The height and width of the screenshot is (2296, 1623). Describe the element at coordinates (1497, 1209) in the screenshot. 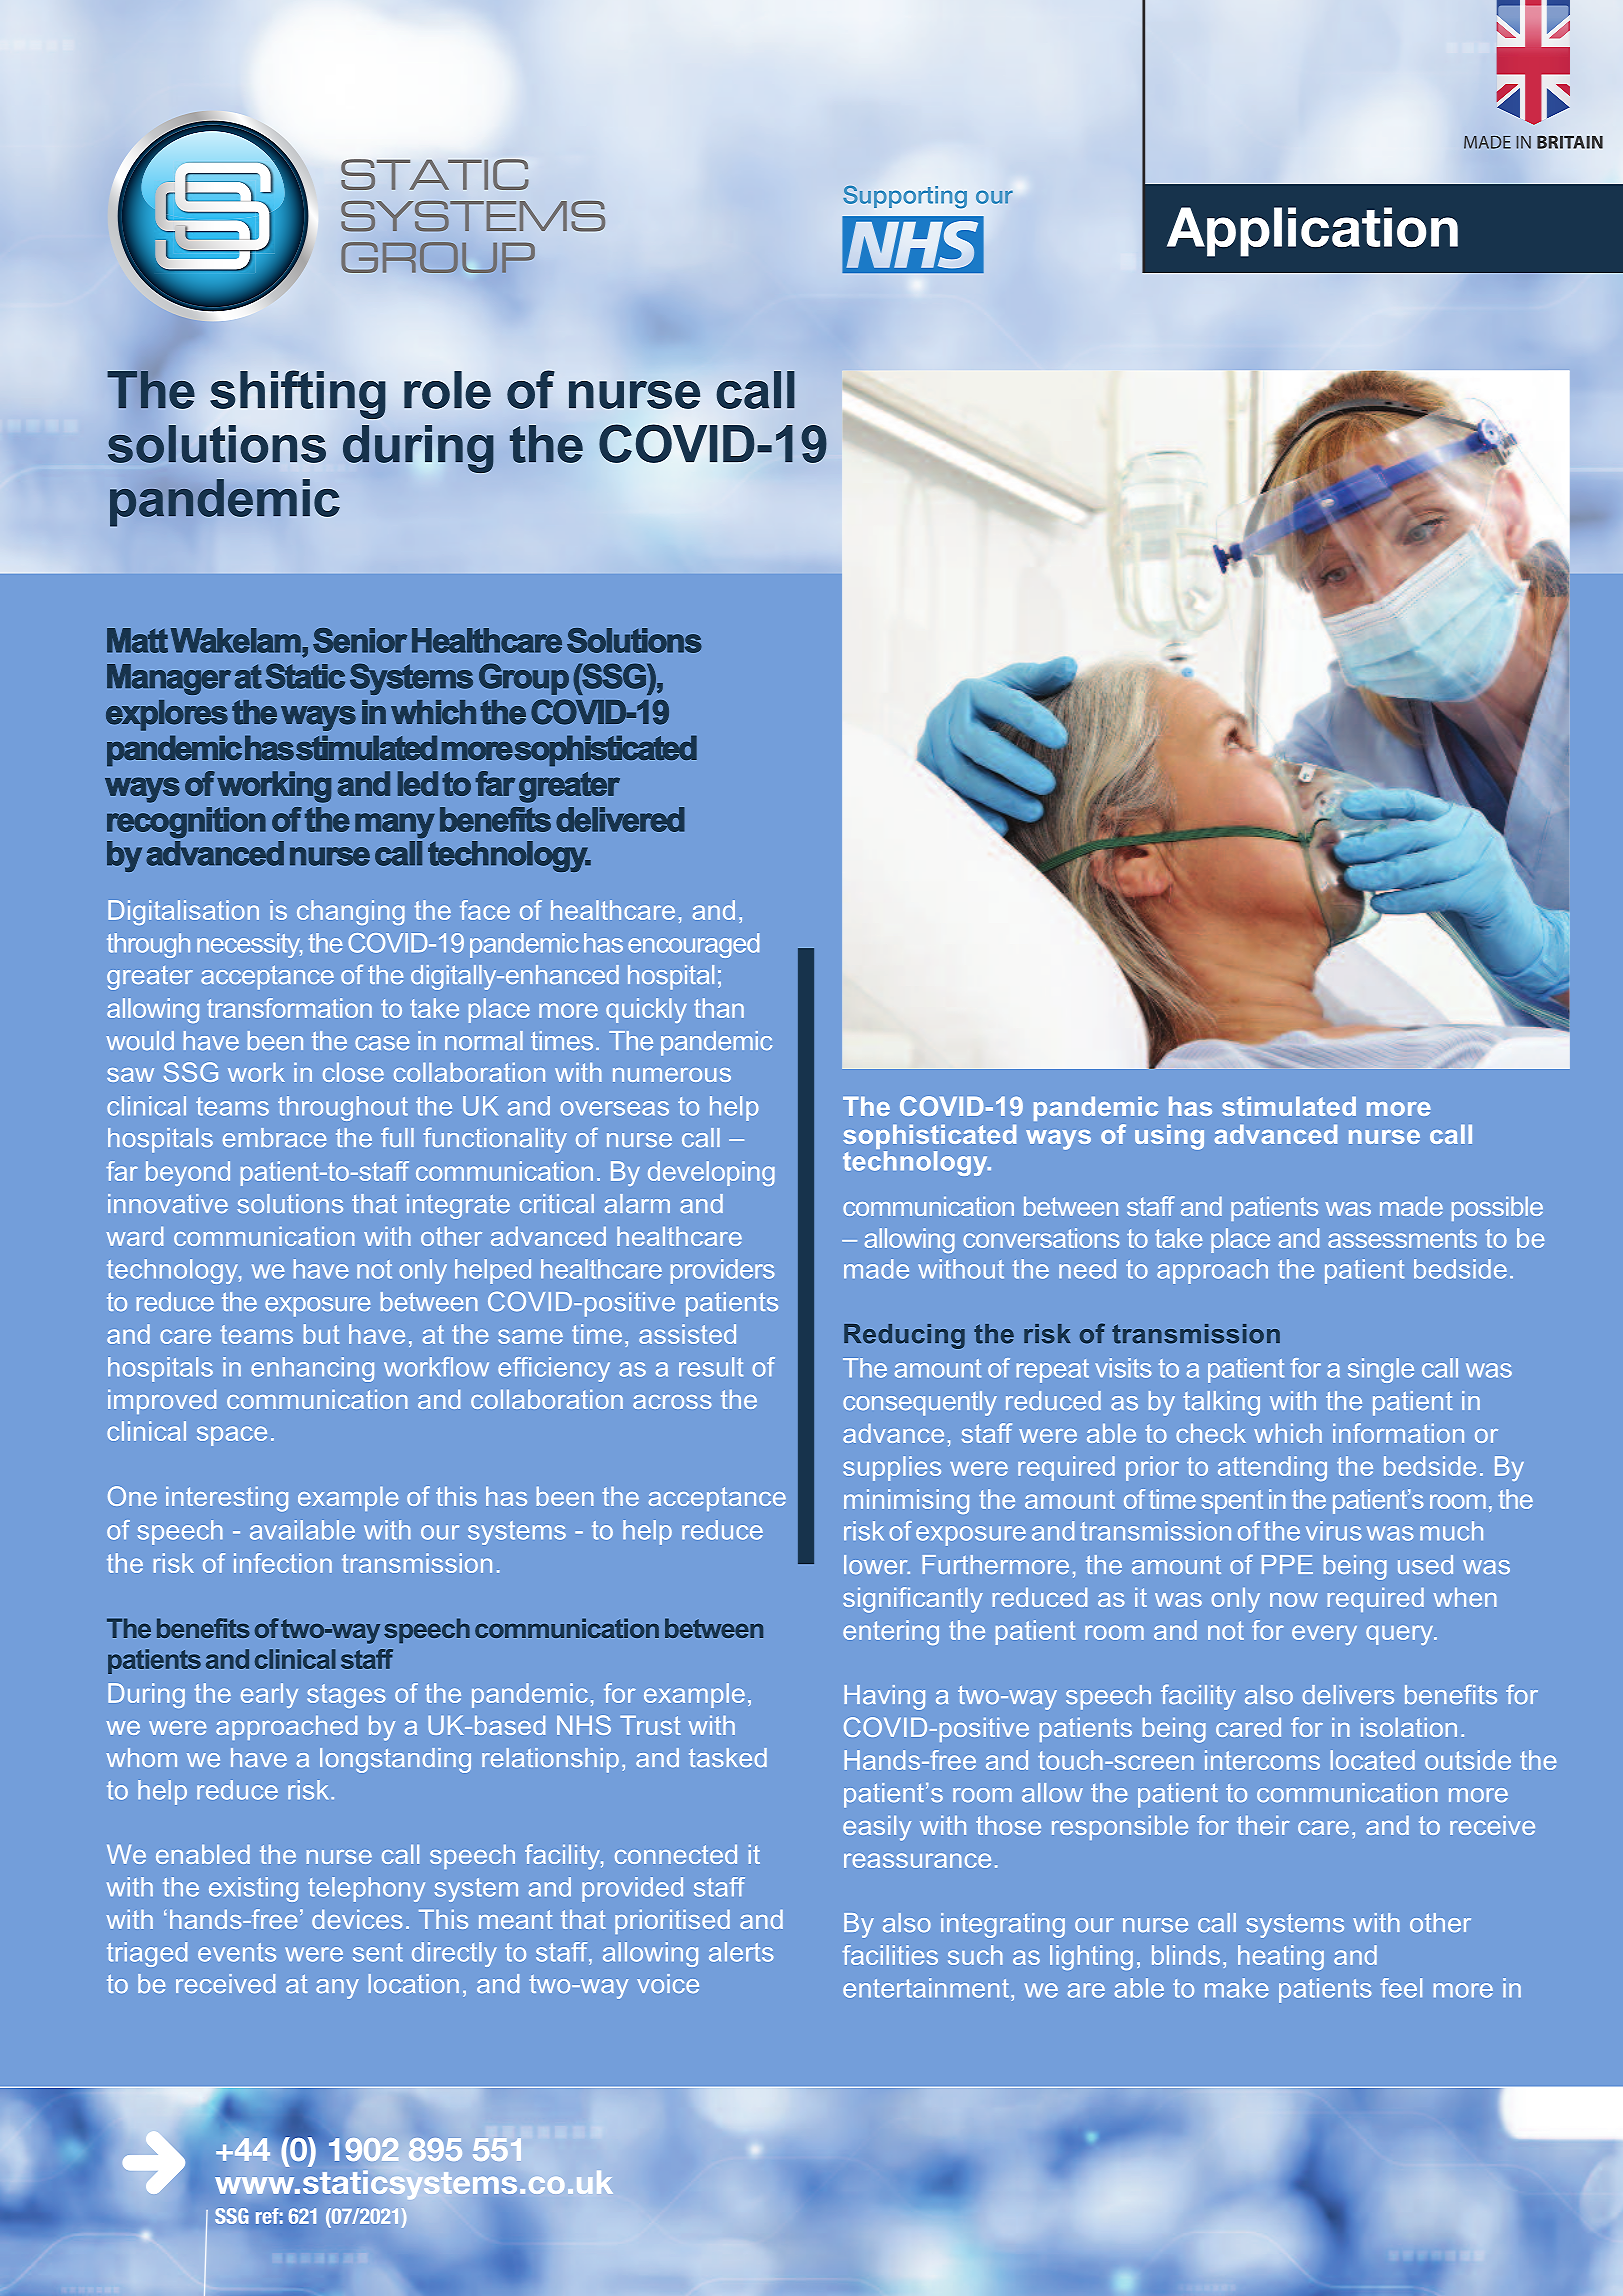

I see `possible` at that location.
